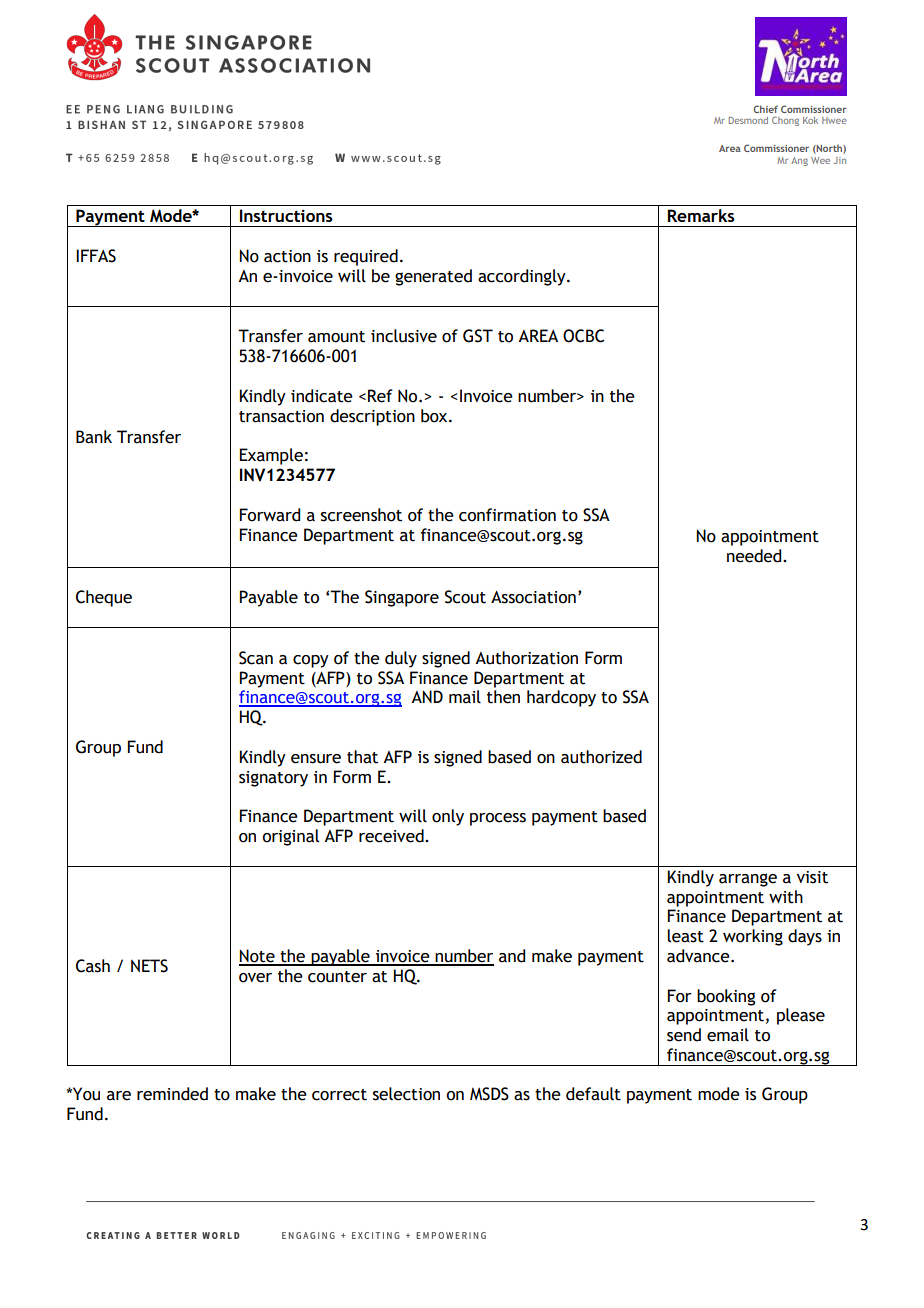 This screenshot has width=924, height=1308. I want to click on generated, so click(433, 277).
